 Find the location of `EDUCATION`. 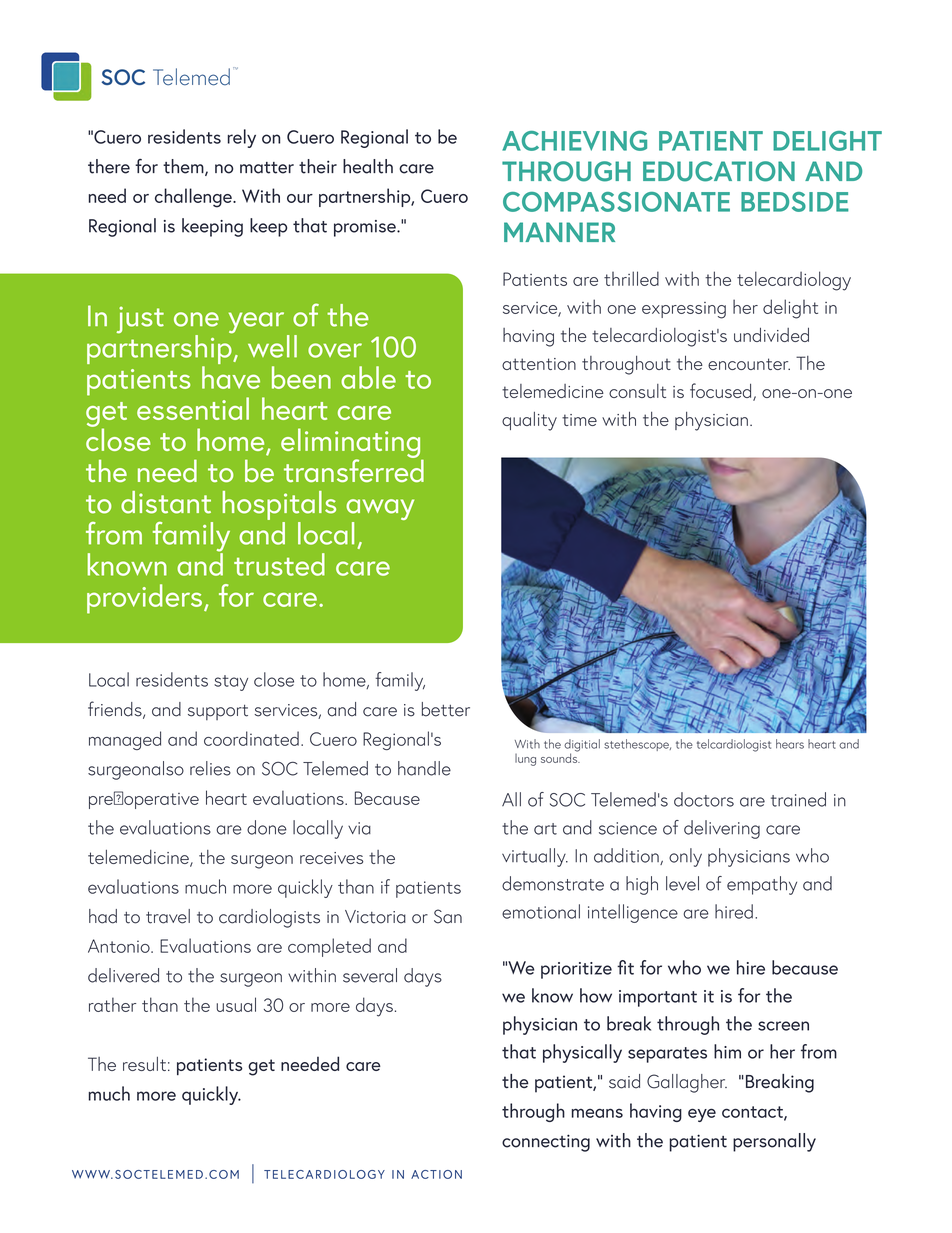

EDUCATION is located at coordinates (719, 171).
